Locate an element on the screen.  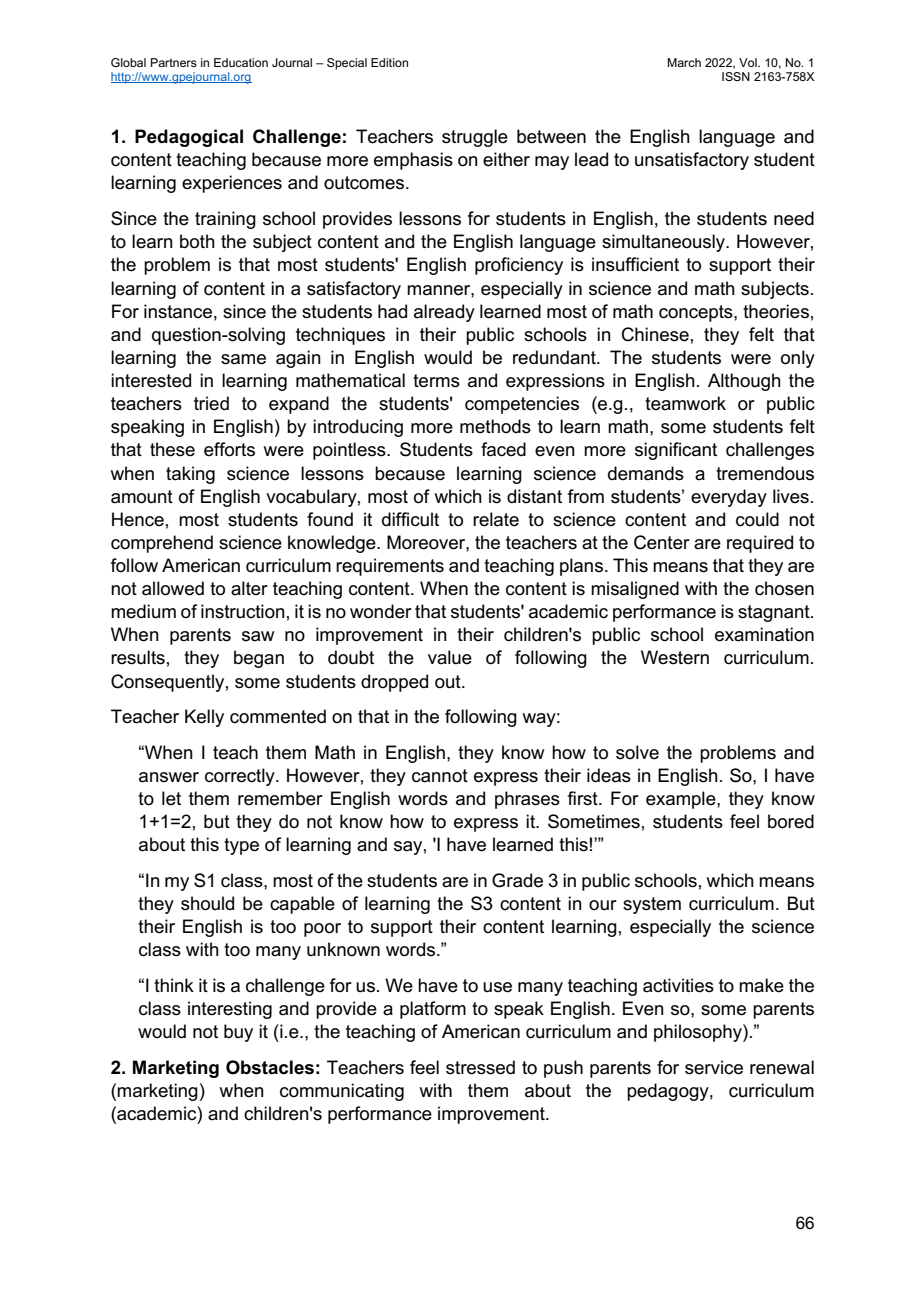
type is located at coordinates (241, 846).
